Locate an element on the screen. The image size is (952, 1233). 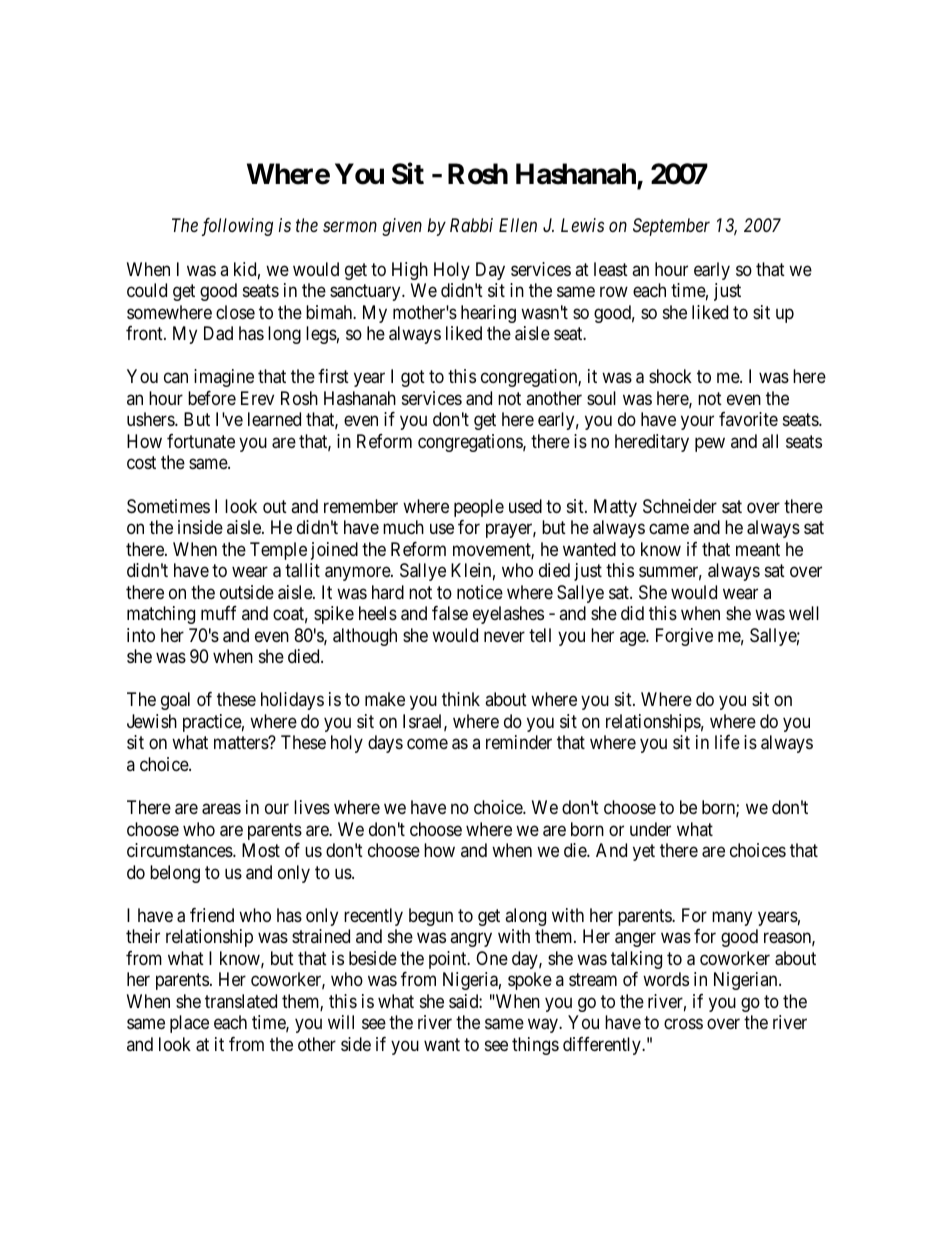
September is located at coordinates (671, 227).
